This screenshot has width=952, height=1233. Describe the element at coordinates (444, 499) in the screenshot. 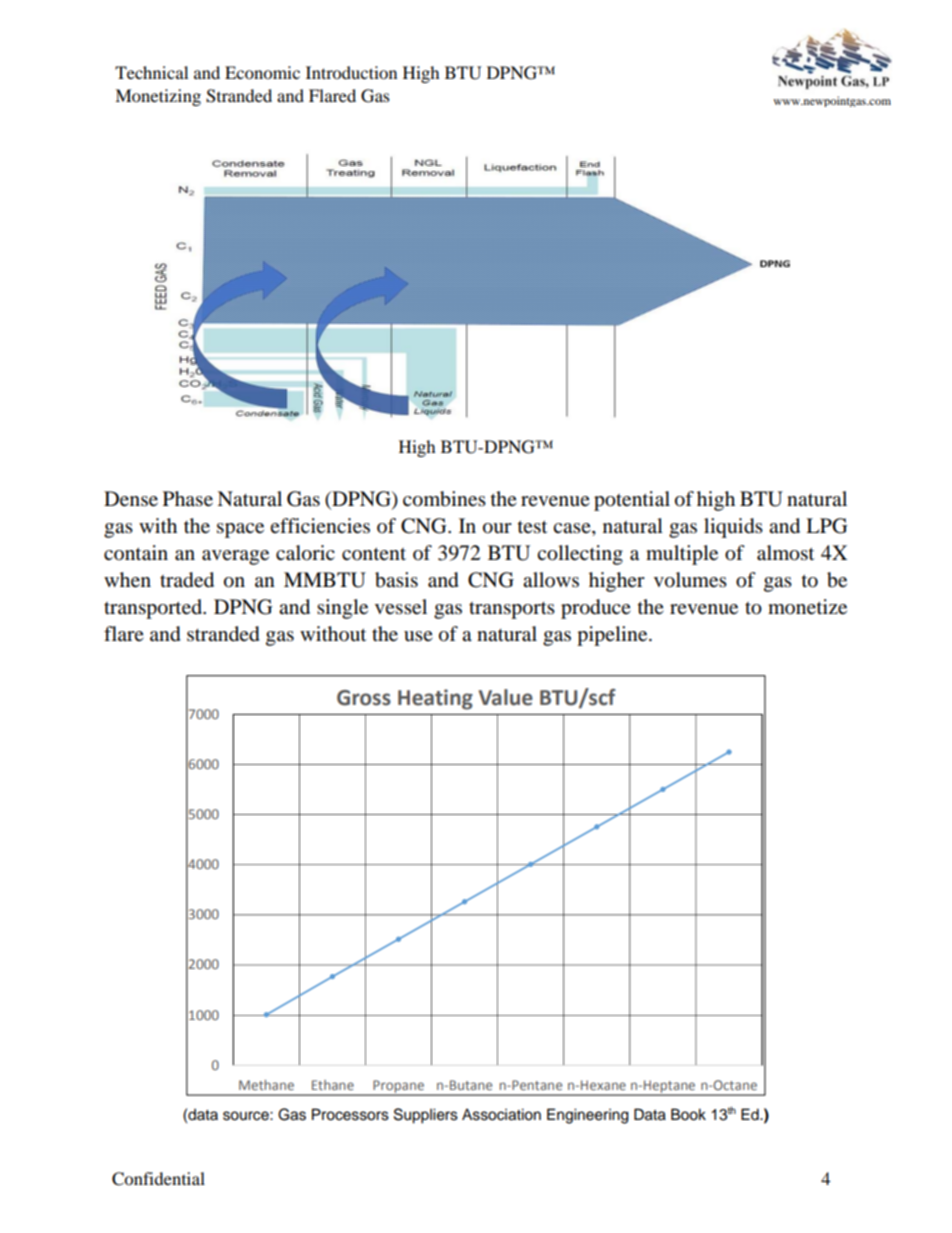

I see `combines` at that location.
